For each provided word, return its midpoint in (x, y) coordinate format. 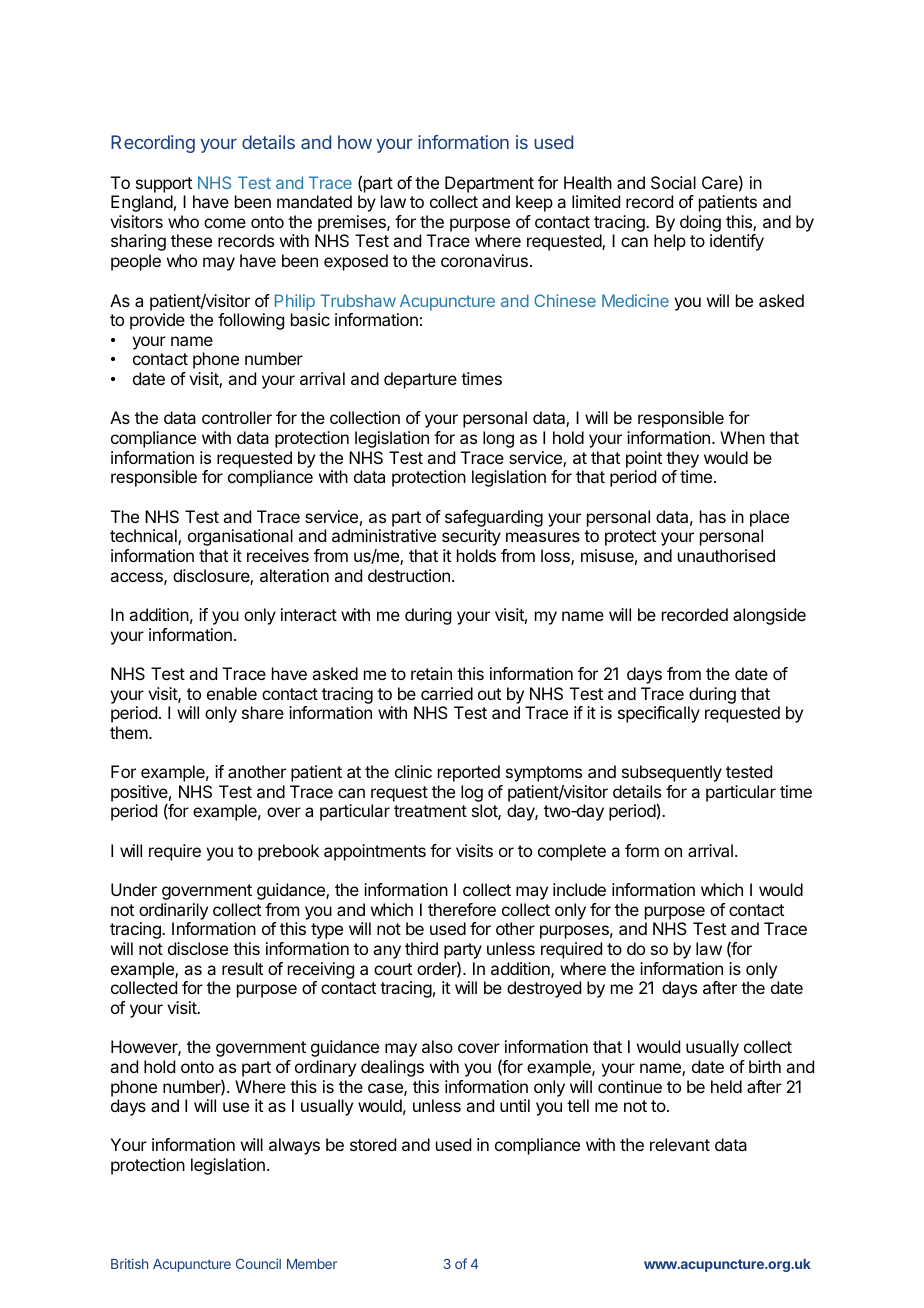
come (225, 223)
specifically (659, 714)
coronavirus (484, 260)
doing (701, 225)
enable (232, 693)
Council (258, 1263)
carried (447, 693)
